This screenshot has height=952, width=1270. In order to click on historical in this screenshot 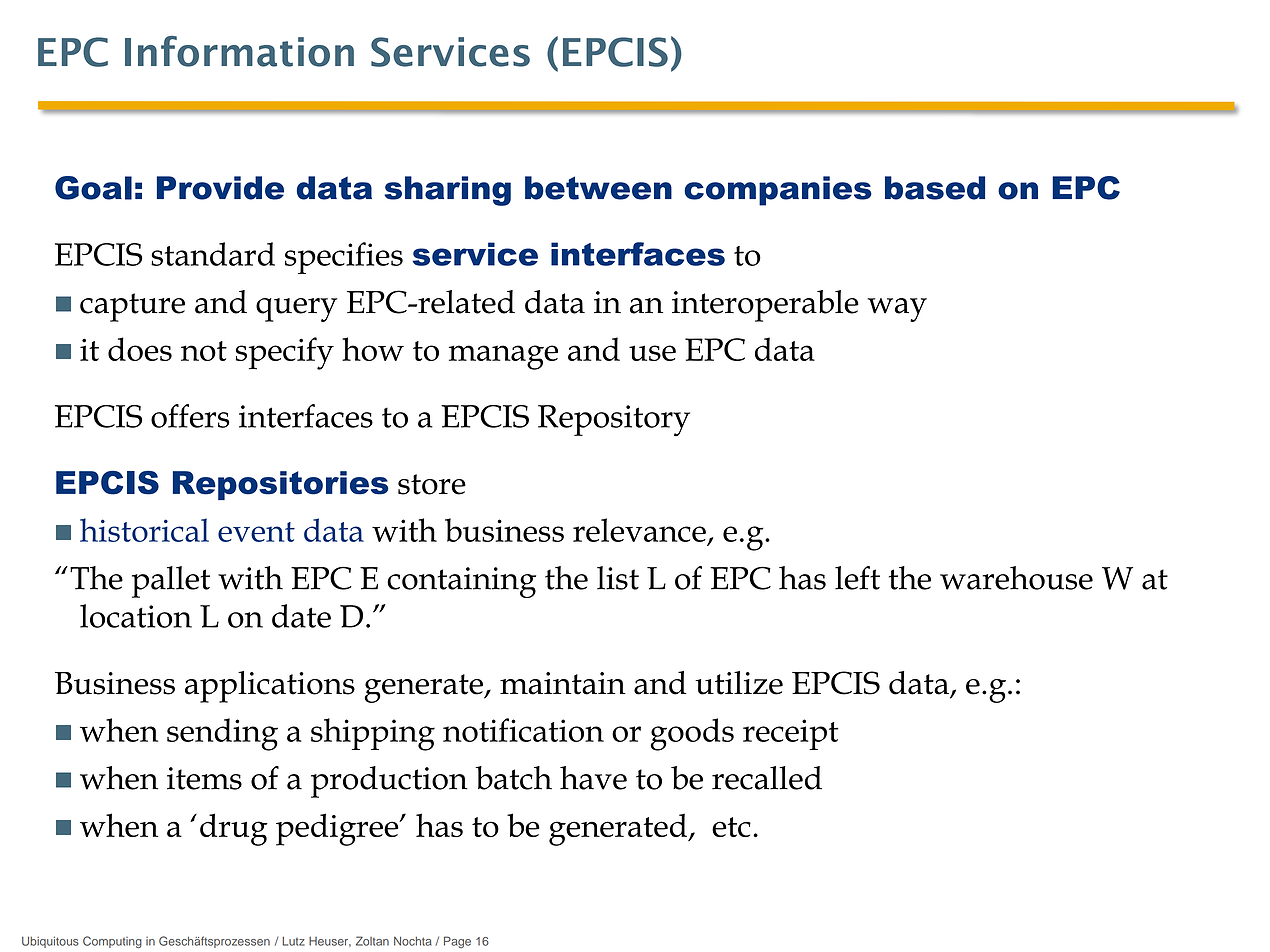, I will do `click(144, 530)`.
